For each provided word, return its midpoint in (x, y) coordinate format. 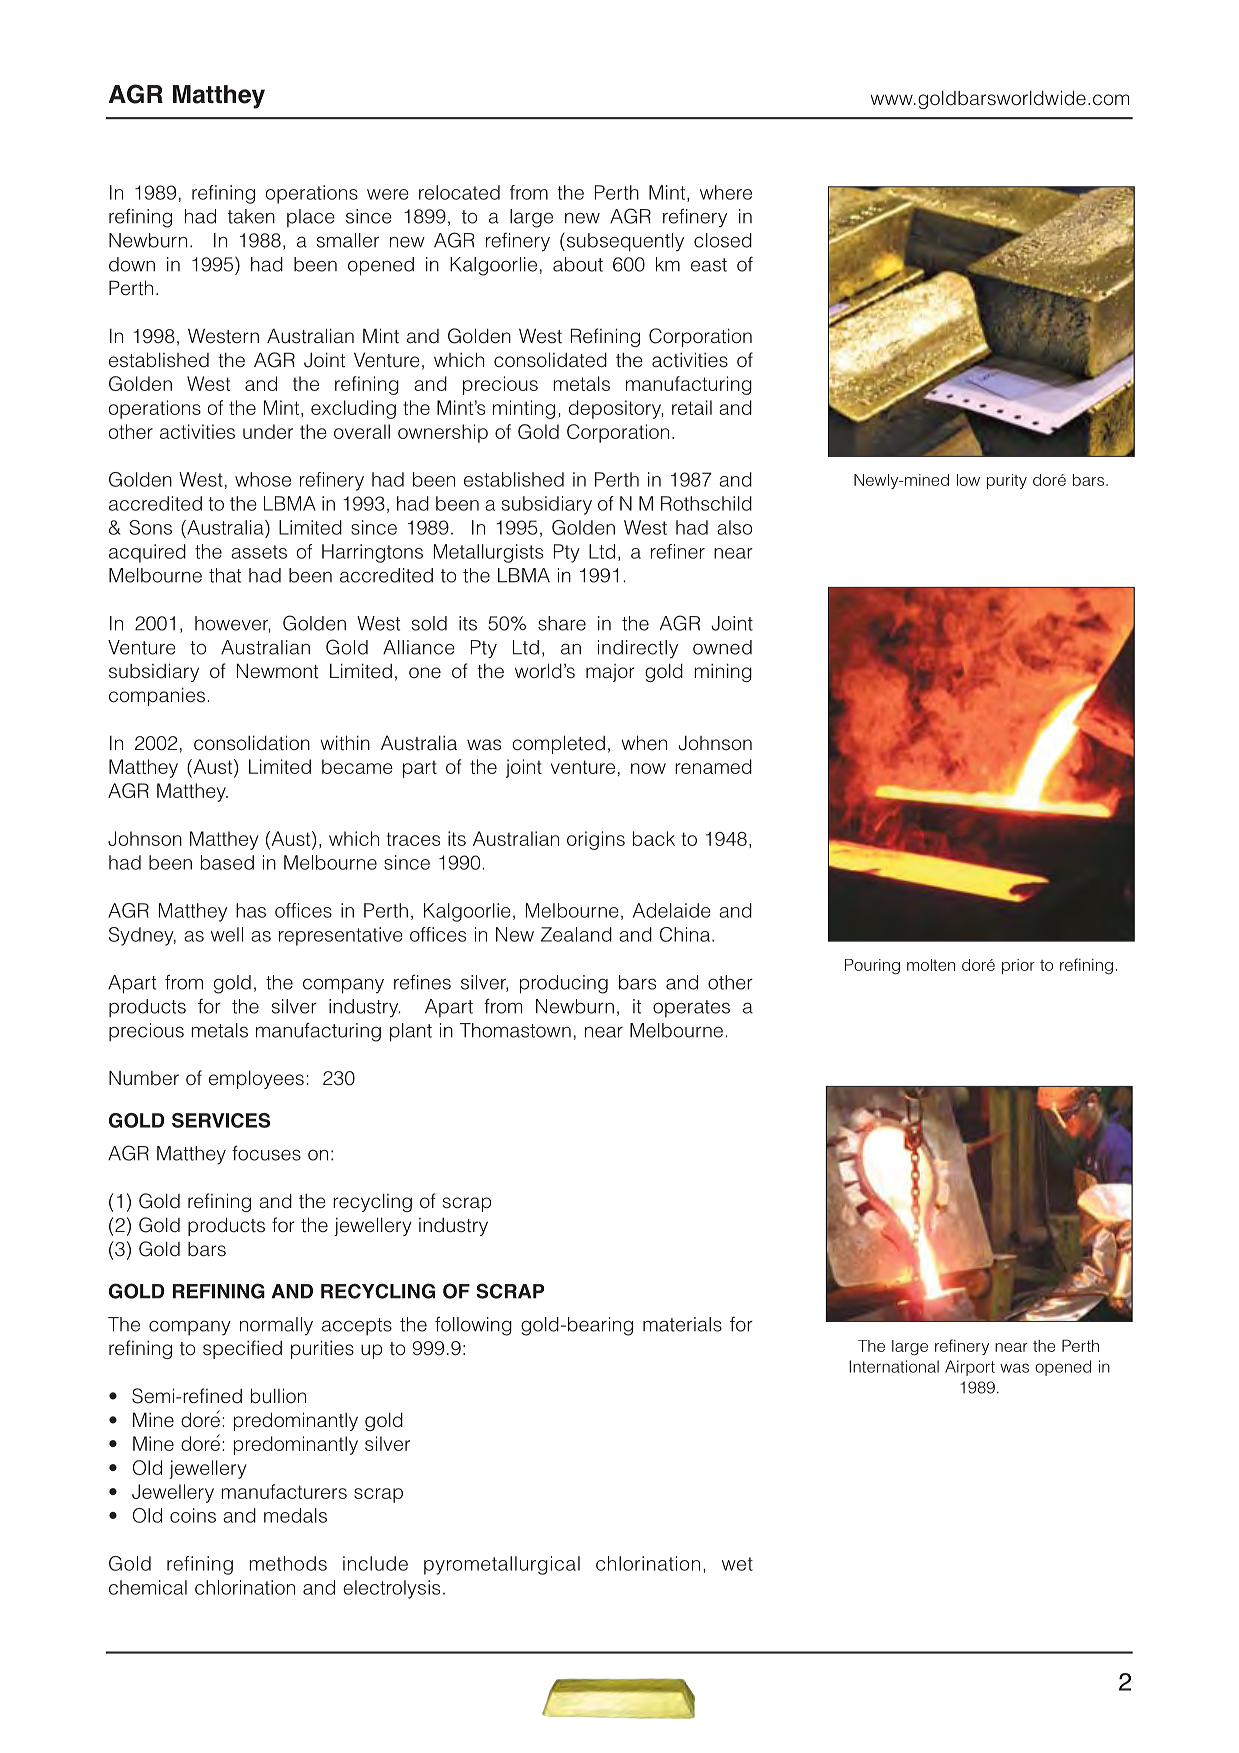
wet (737, 1564)
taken (251, 216)
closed (723, 240)
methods (288, 1563)
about (578, 264)
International (894, 1366)
